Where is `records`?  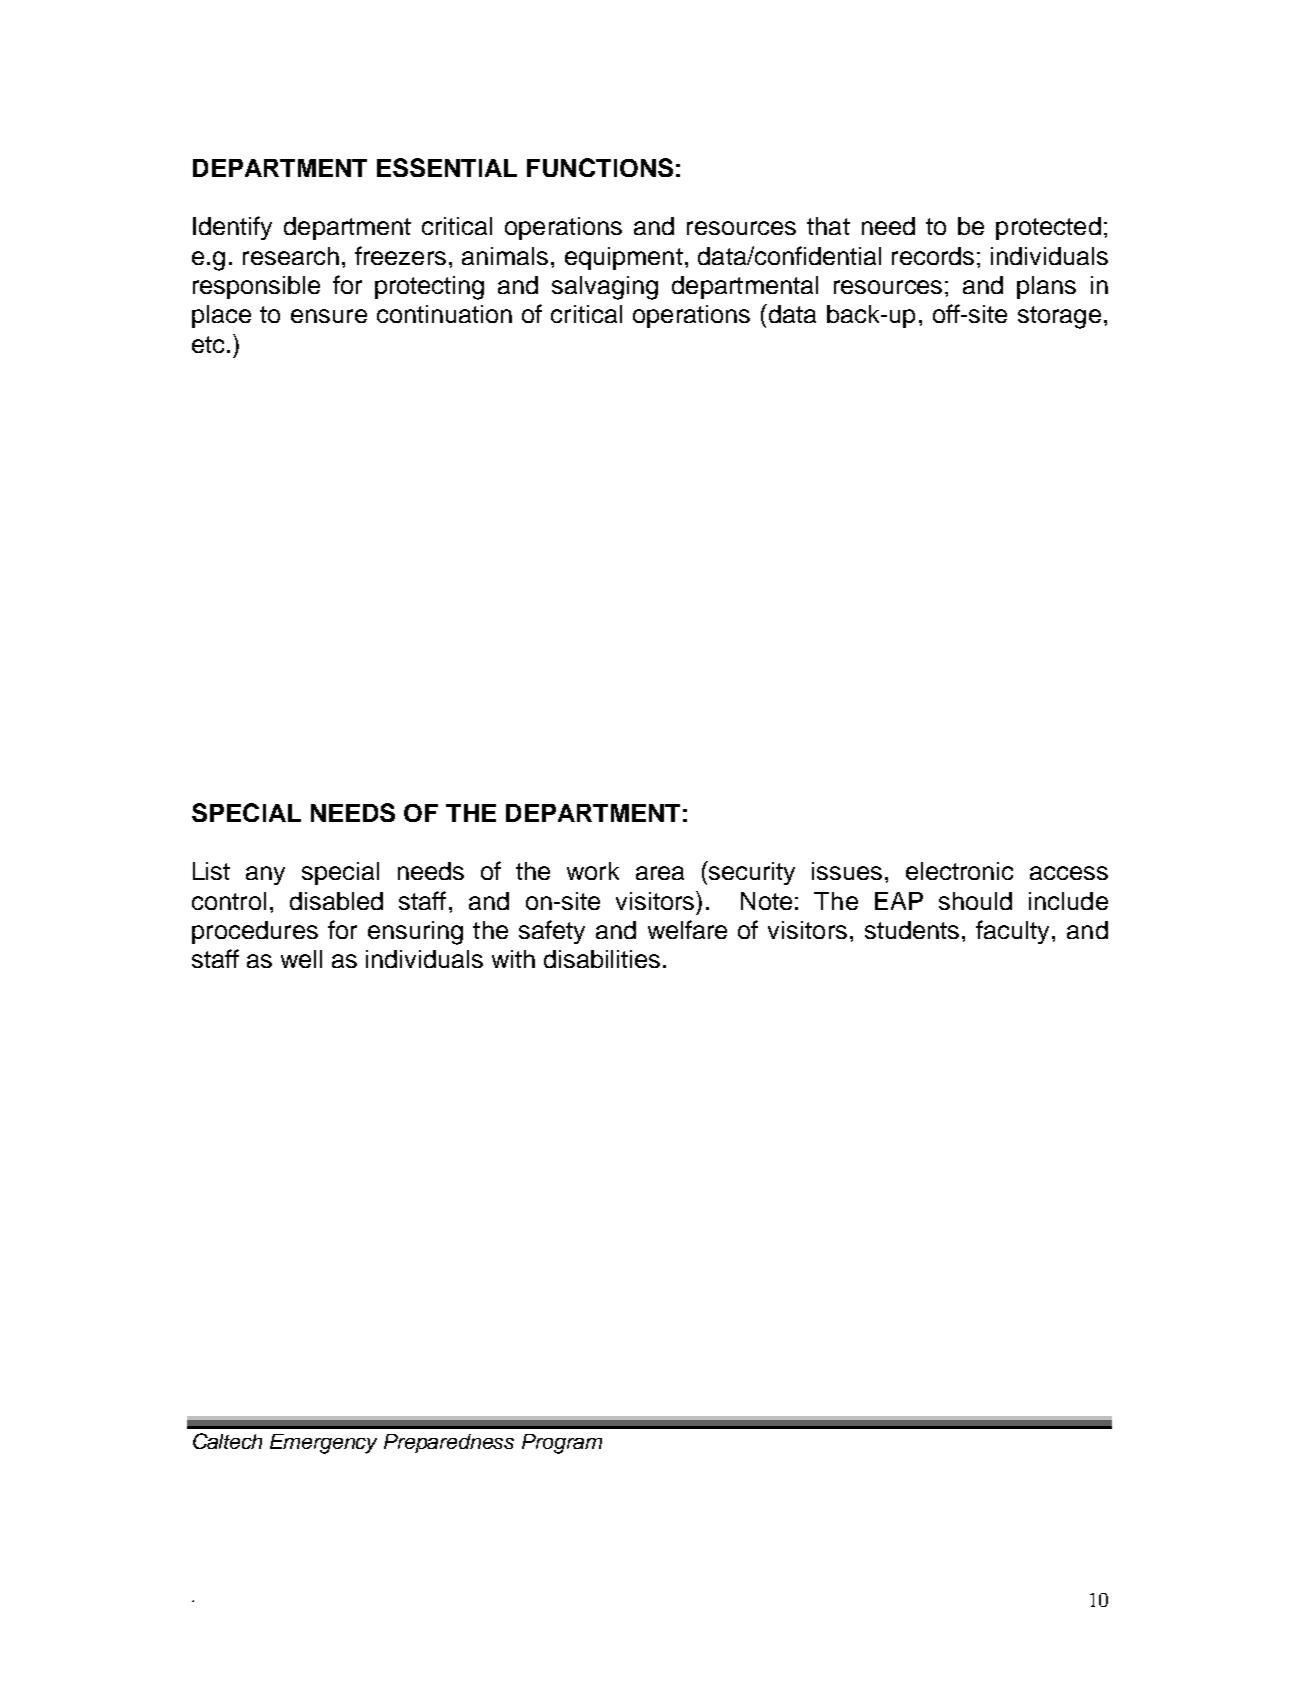 records is located at coordinates (933, 256).
